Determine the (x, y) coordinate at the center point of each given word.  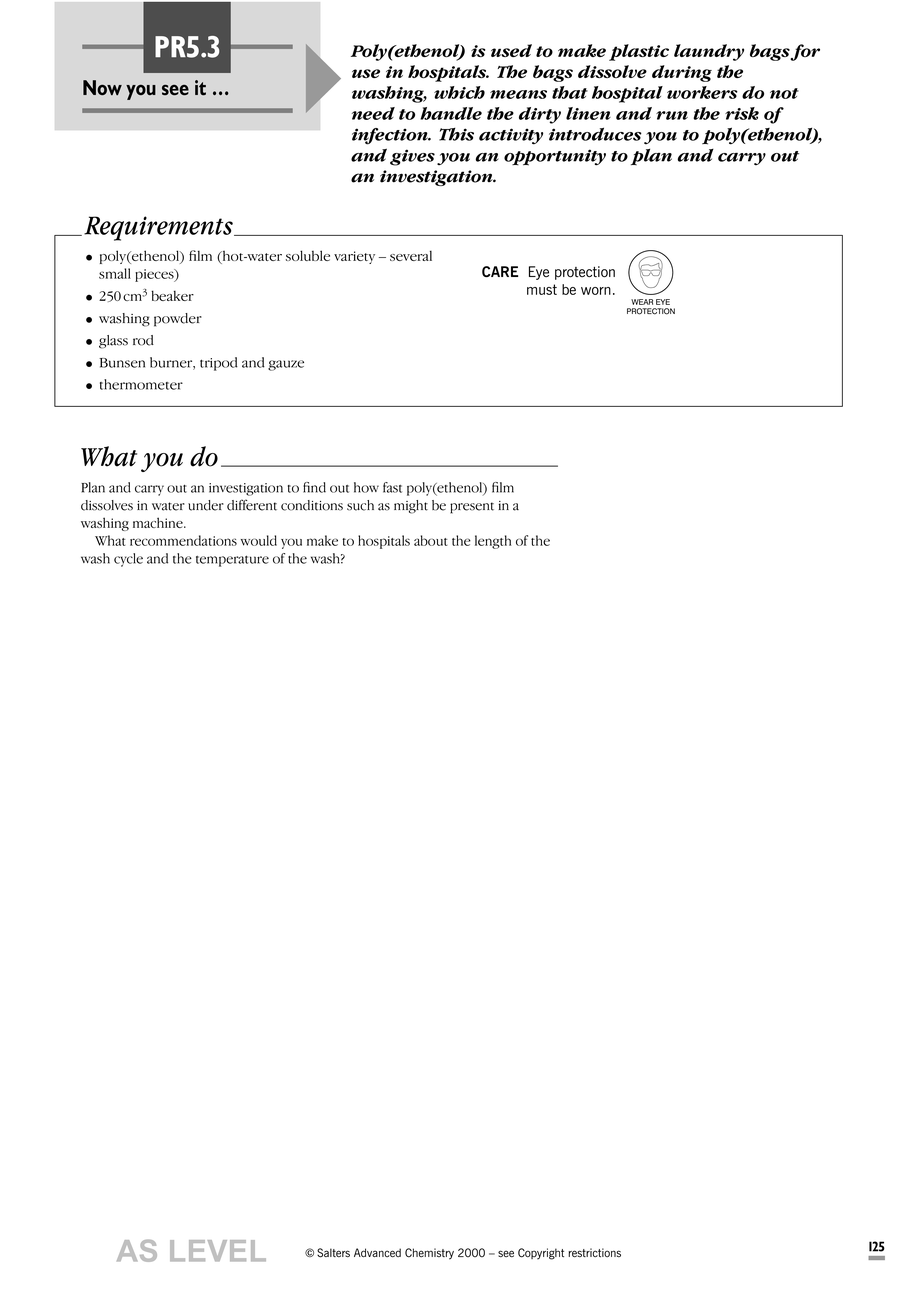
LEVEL (218, 1251)
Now (102, 87)
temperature (232, 561)
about (431, 540)
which (459, 92)
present (472, 508)
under (206, 505)
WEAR (642, 302)
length (493, 542)
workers (702, 92)
